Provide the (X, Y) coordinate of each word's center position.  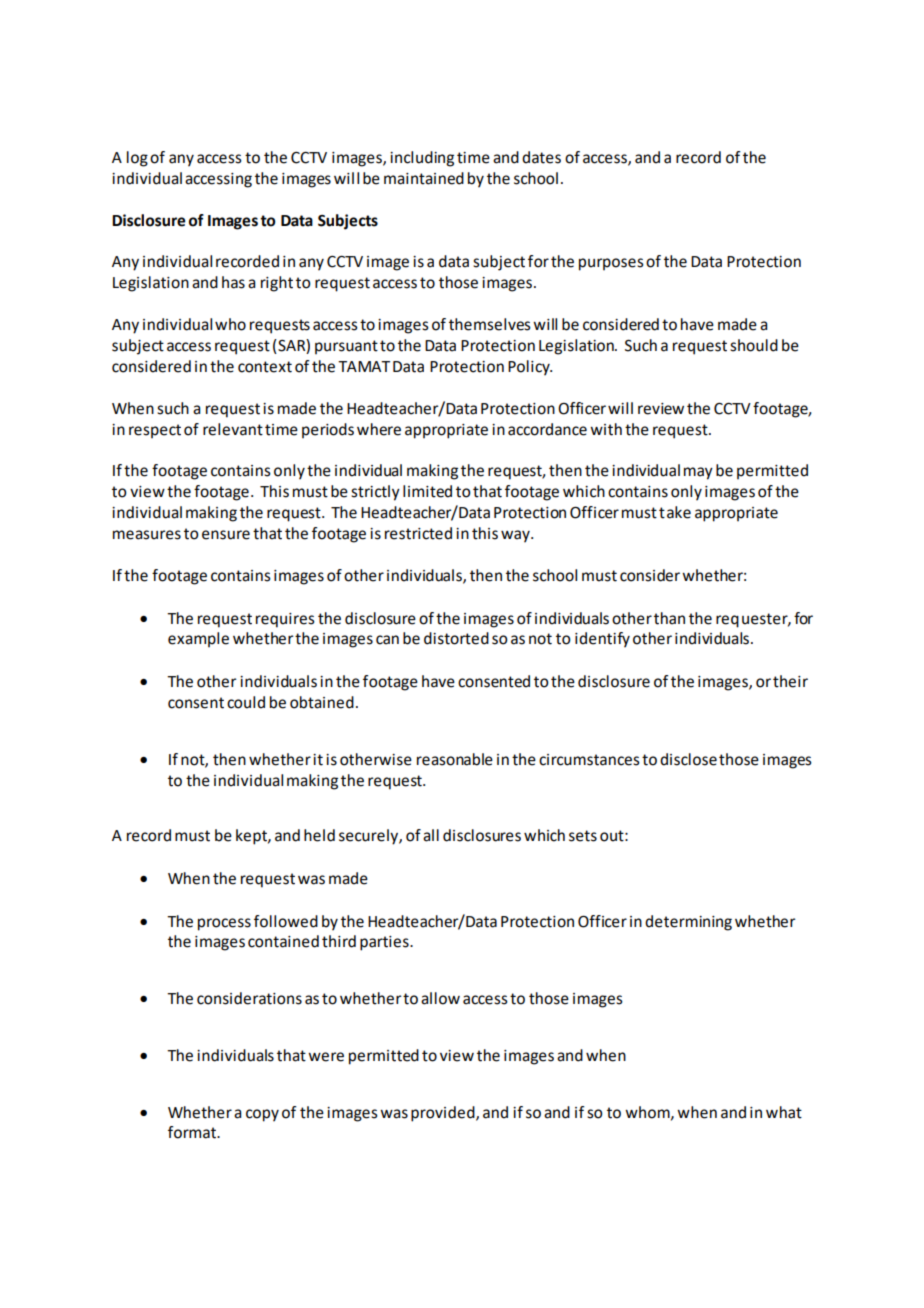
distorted (456, 638)
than (669, 618)
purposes (611, 264)
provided (444, 1114)
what (784, 1112)
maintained (424, 178)
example (198, 639)
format (193, 1132)
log (137, 159)
